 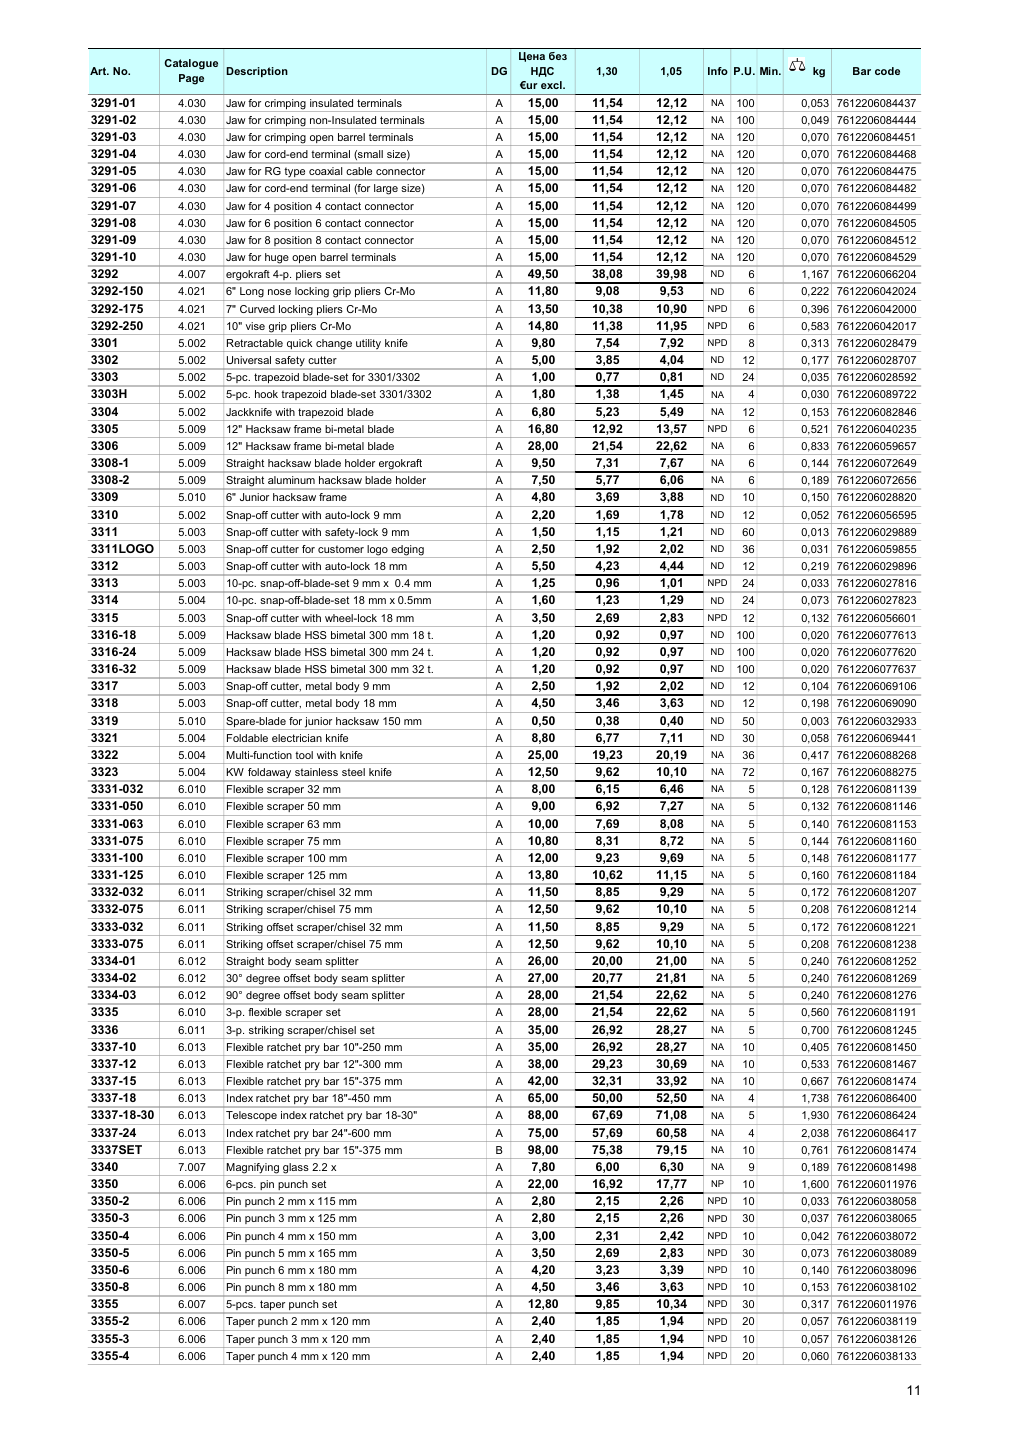 What do you see at coordinates (316, 772) in the screenshot?
I see `stainless` at bounding box center [316, 772].
